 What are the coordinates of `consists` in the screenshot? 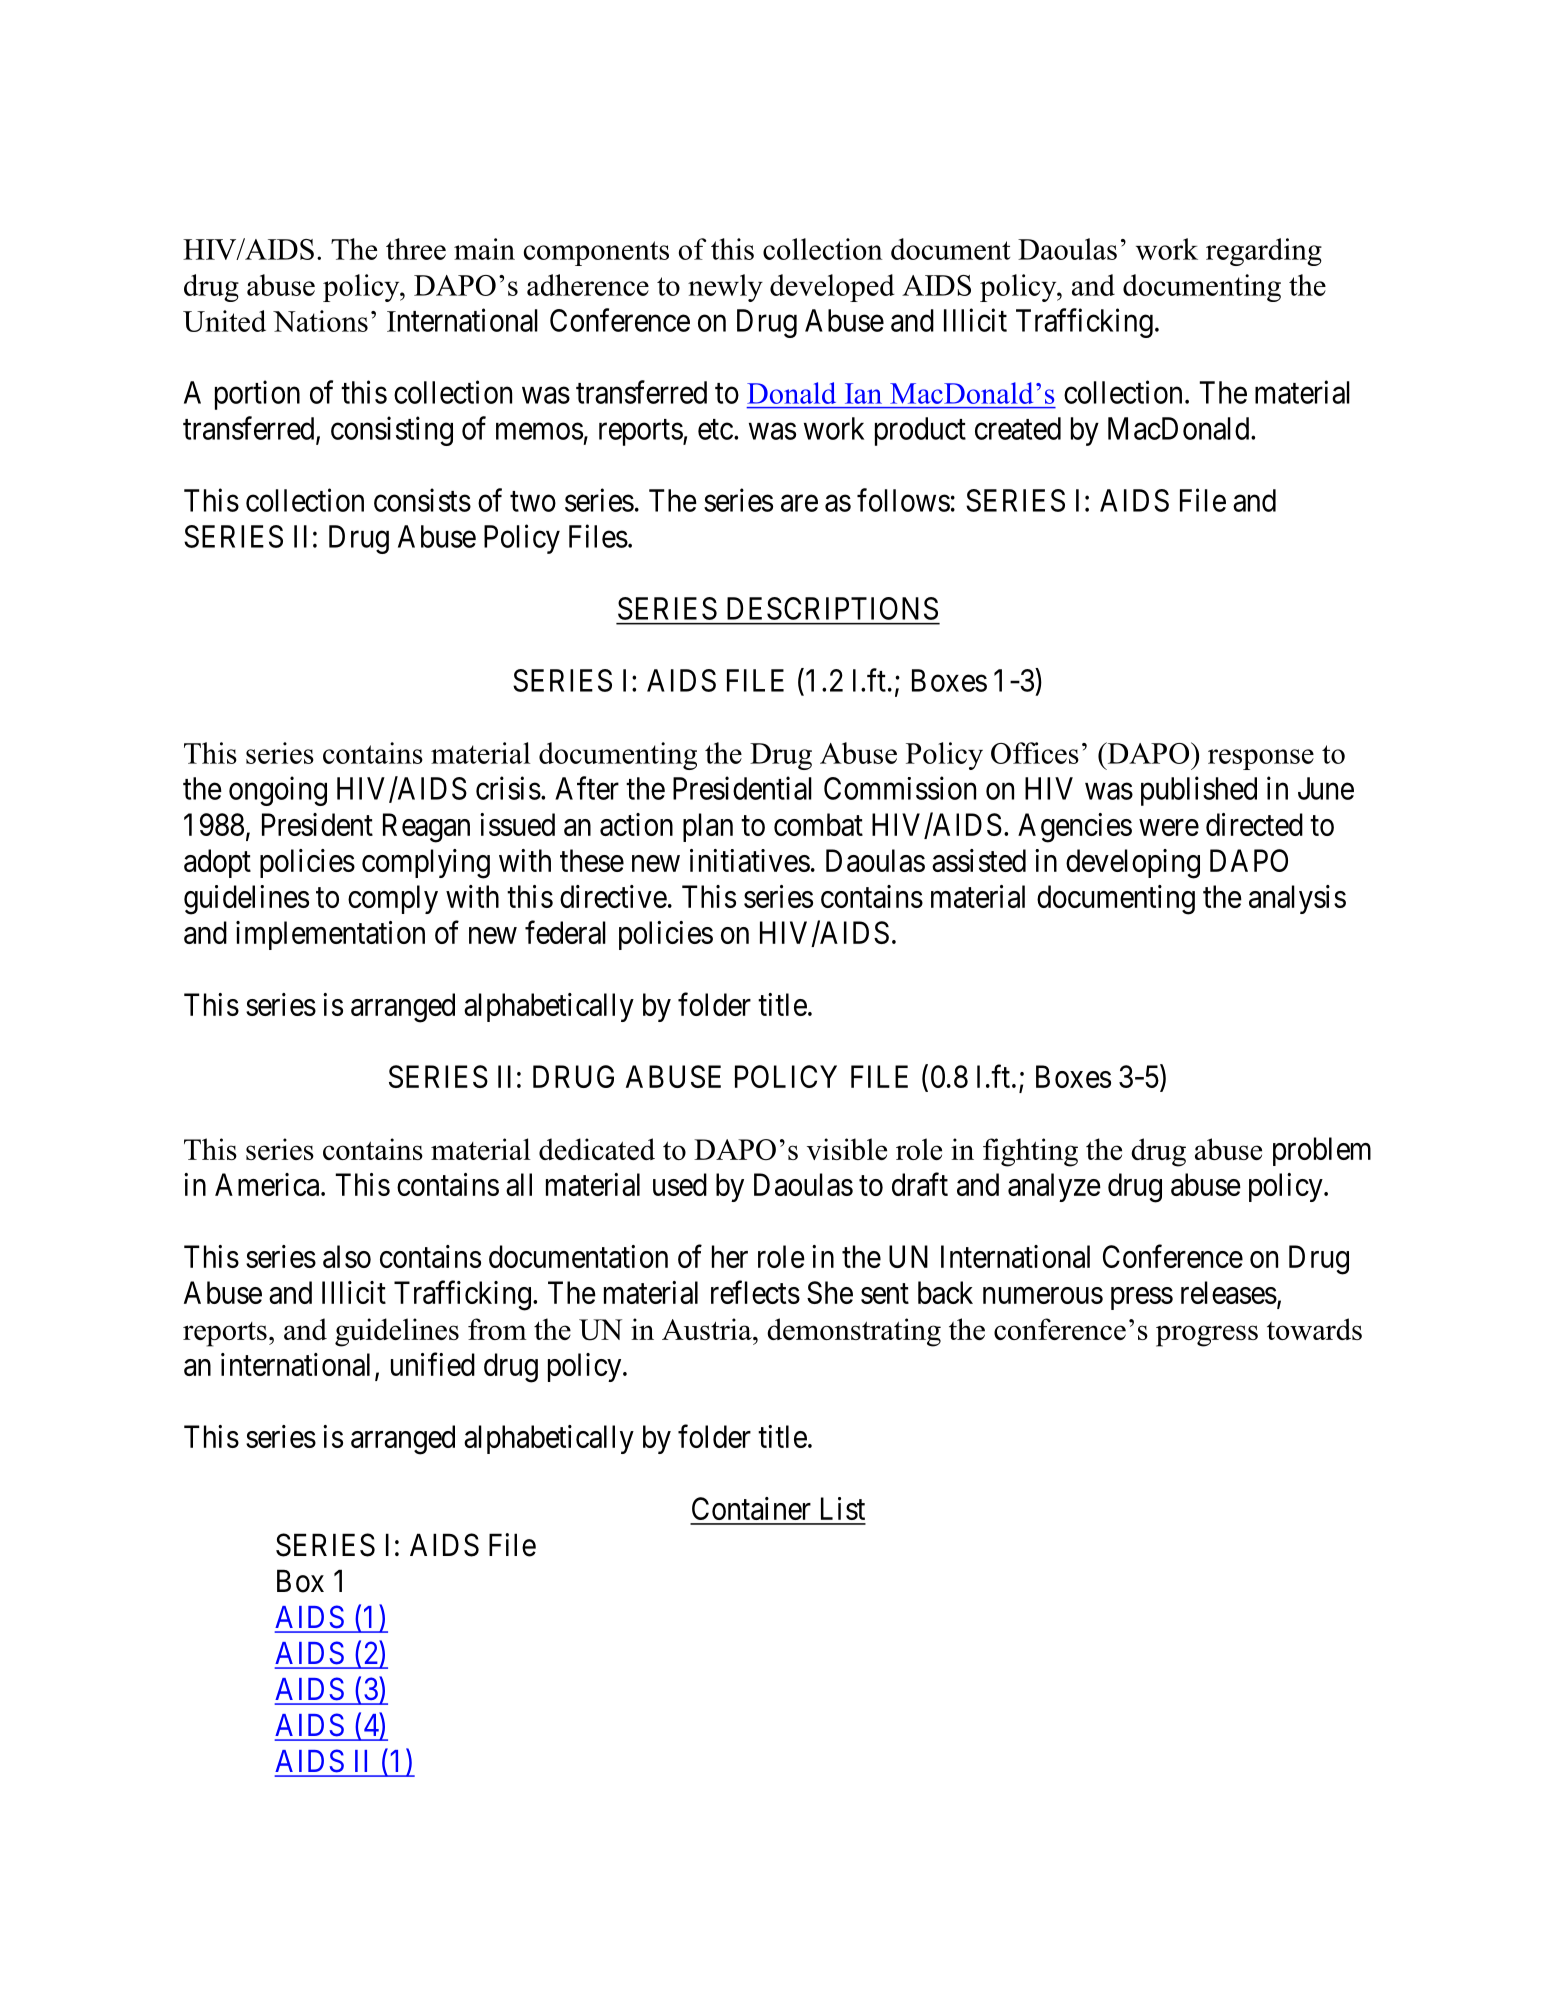 It's located at (422, 500).
